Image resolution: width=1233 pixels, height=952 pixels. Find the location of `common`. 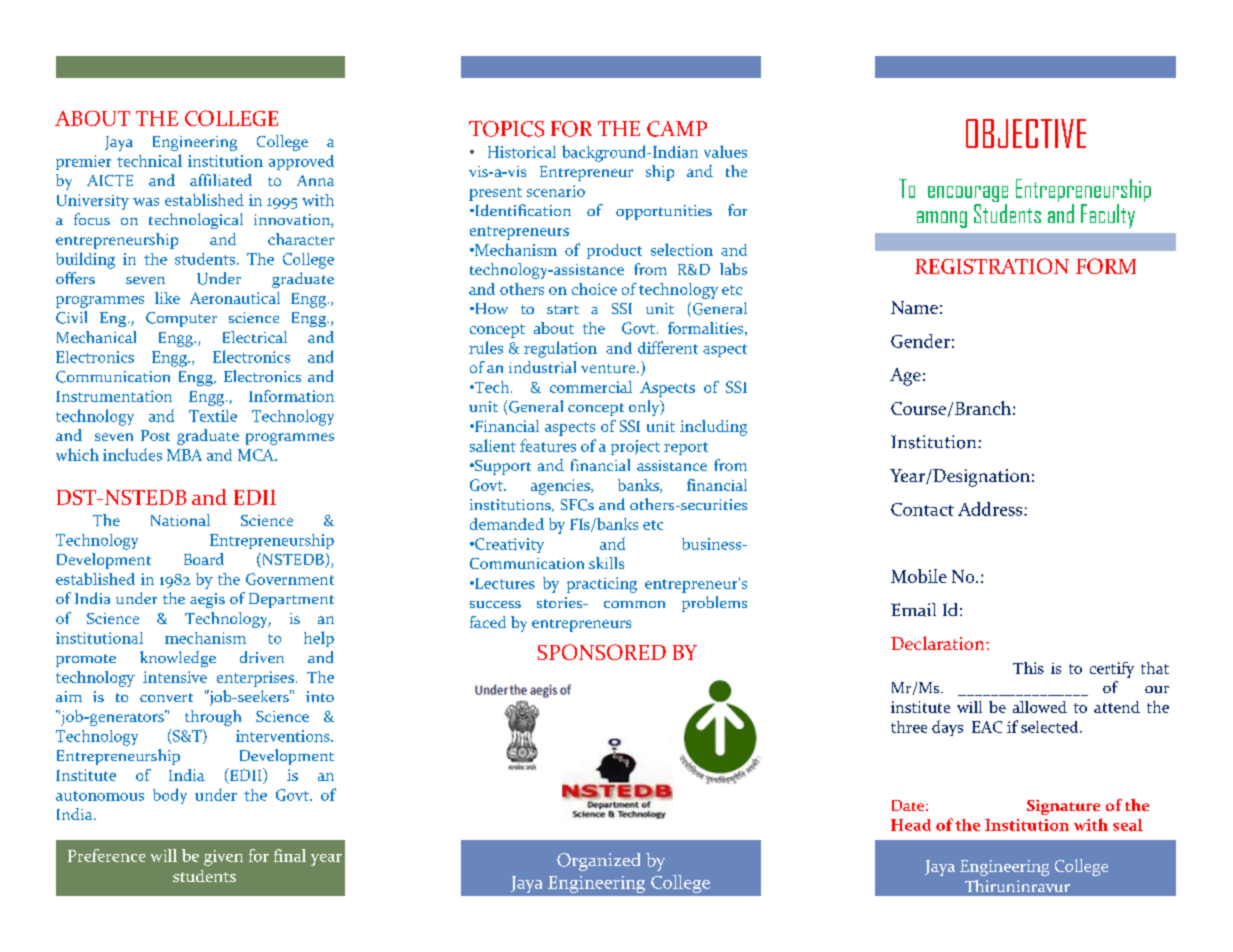

common is located at coordinates (634, 604).
